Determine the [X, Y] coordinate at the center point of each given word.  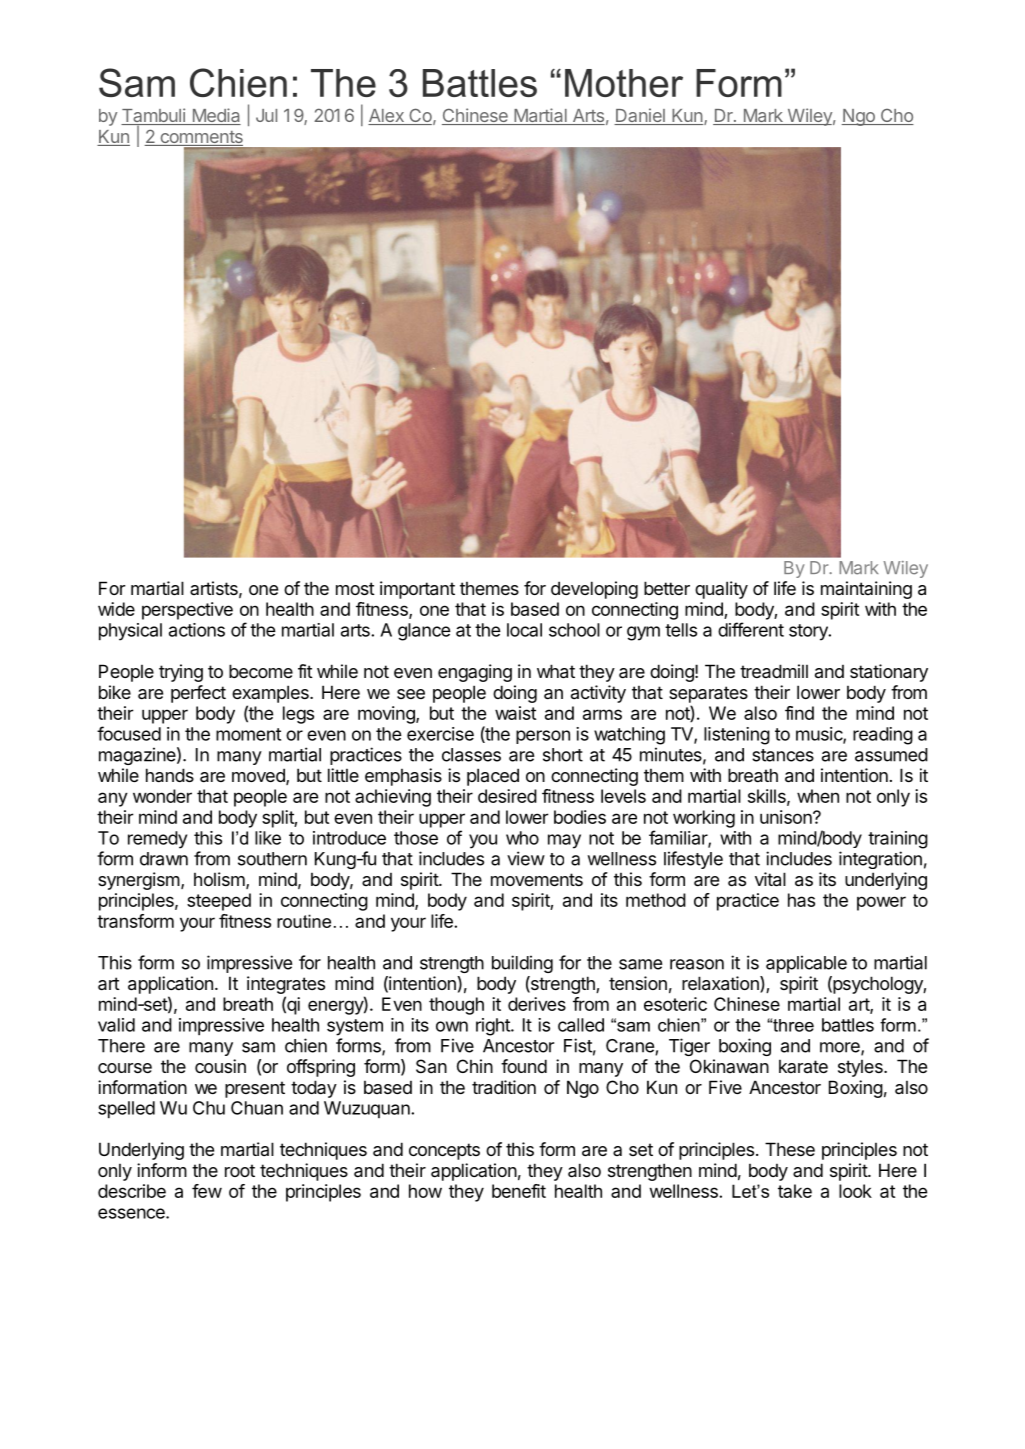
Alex [387, 117]
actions [197, 630]
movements [537, 879]
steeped [219, 902]
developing [594, 590]
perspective [187, 611]
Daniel [640, 116]
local [524, 630]
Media [215, 116]
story [809, 632]
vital [770, 879]
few [207, 1191]
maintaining [866, 590]
